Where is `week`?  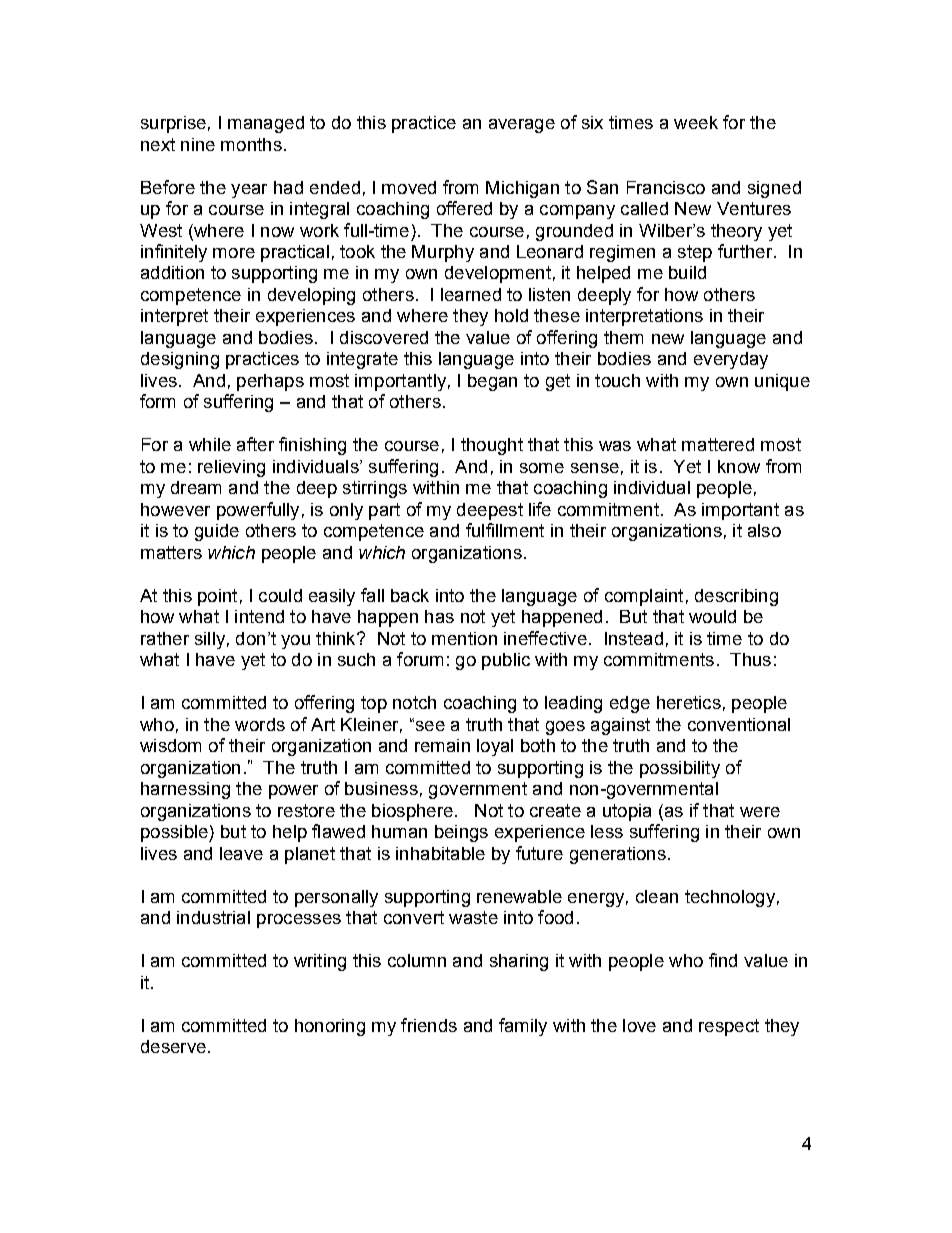 week is located at coordinates (696, 122).
